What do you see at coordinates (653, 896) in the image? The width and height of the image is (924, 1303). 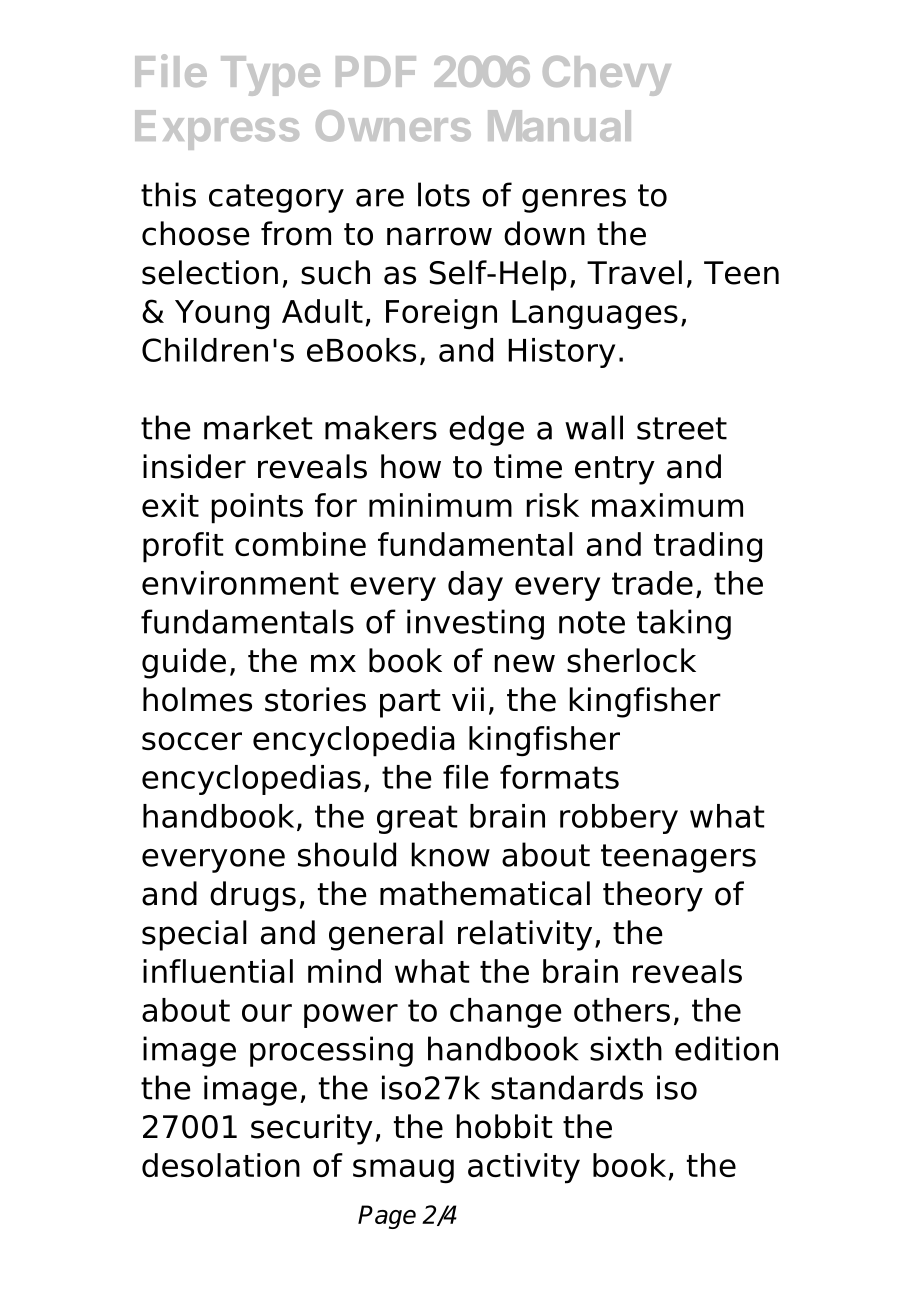 I see `theory` at bounding box center [653, 896].
